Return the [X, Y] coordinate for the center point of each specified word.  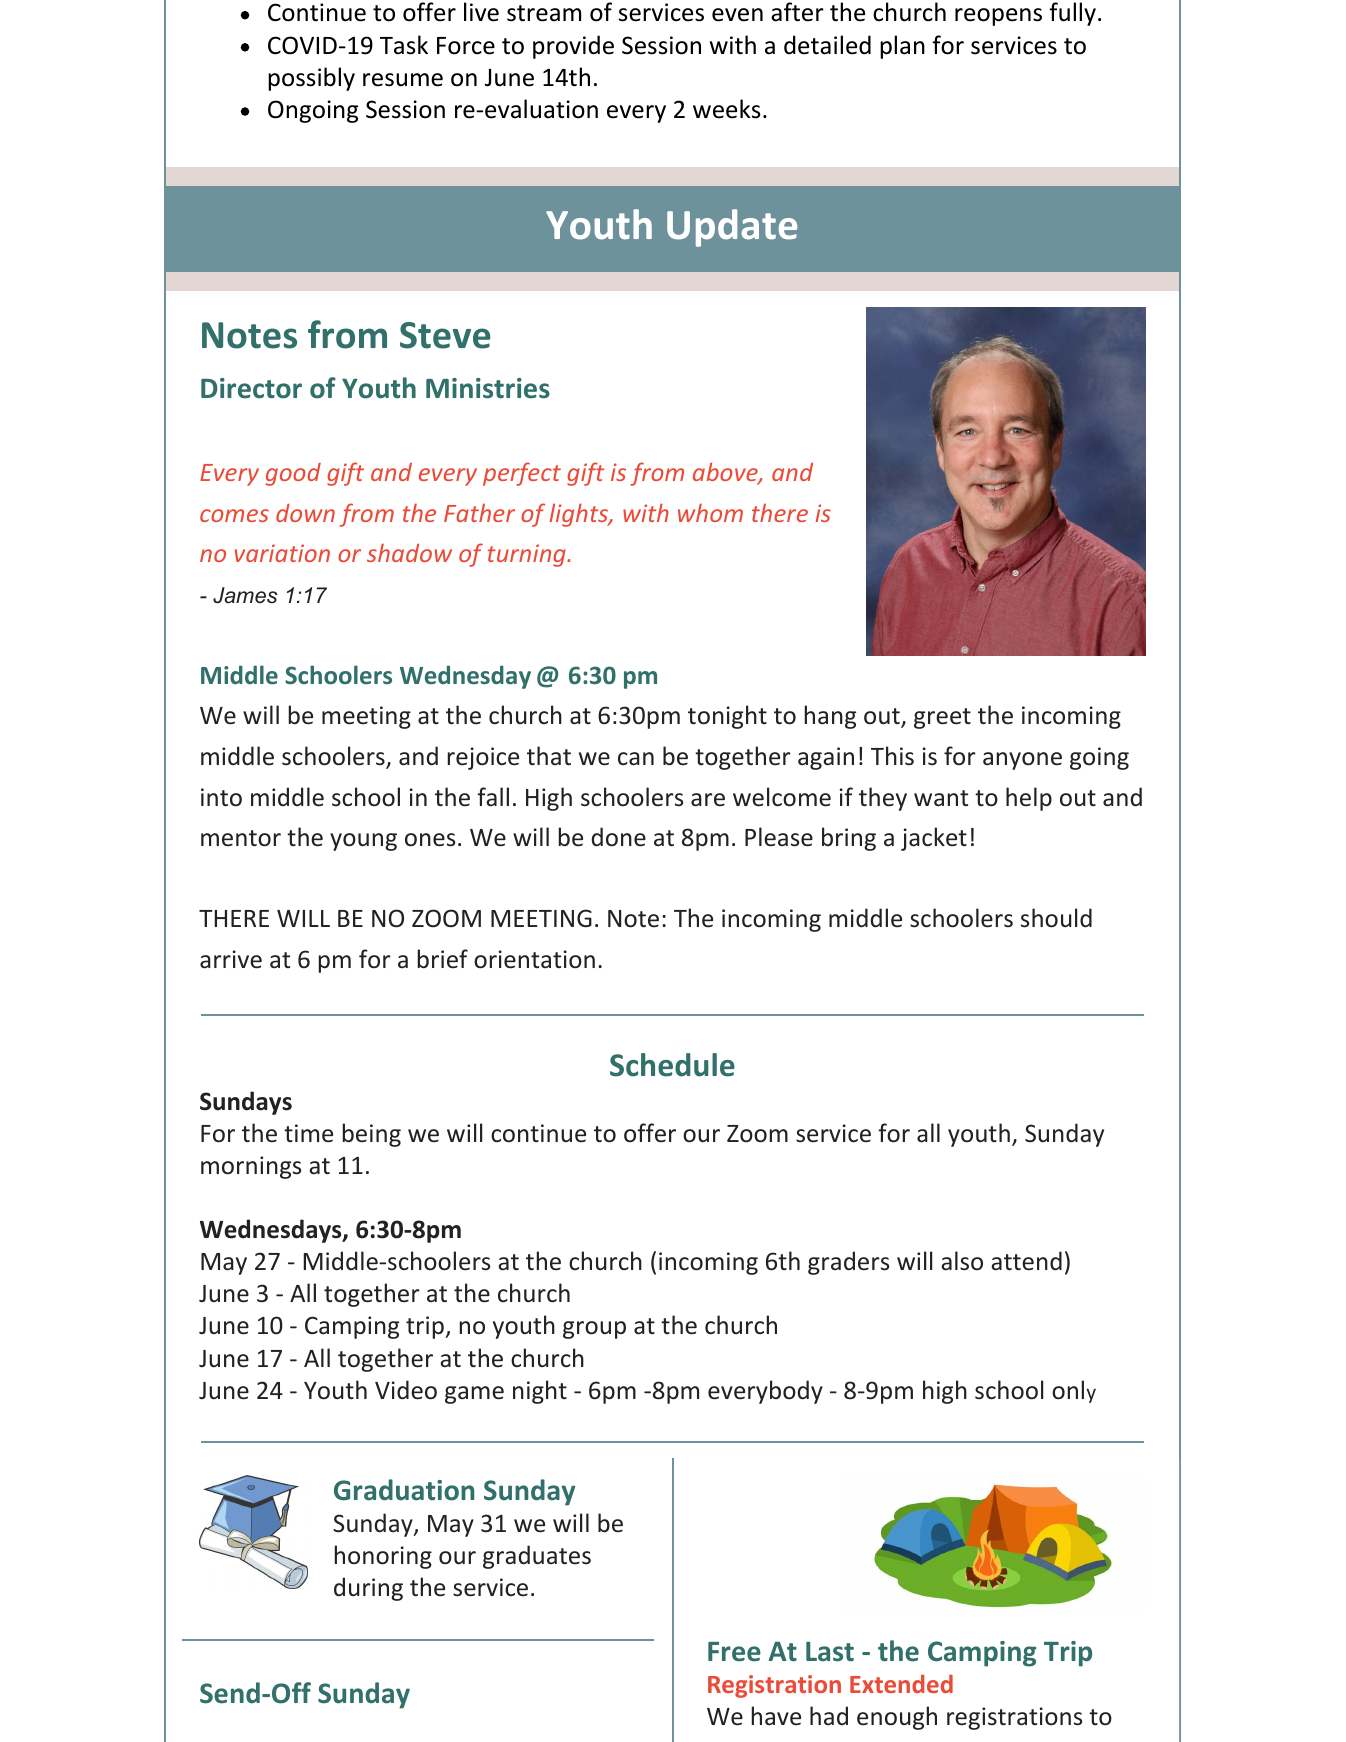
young [363, 842]
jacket [934, 839]
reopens [998, 17]
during [368, 1589]
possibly [311, 79]
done [619, 837]
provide [573, 47]
